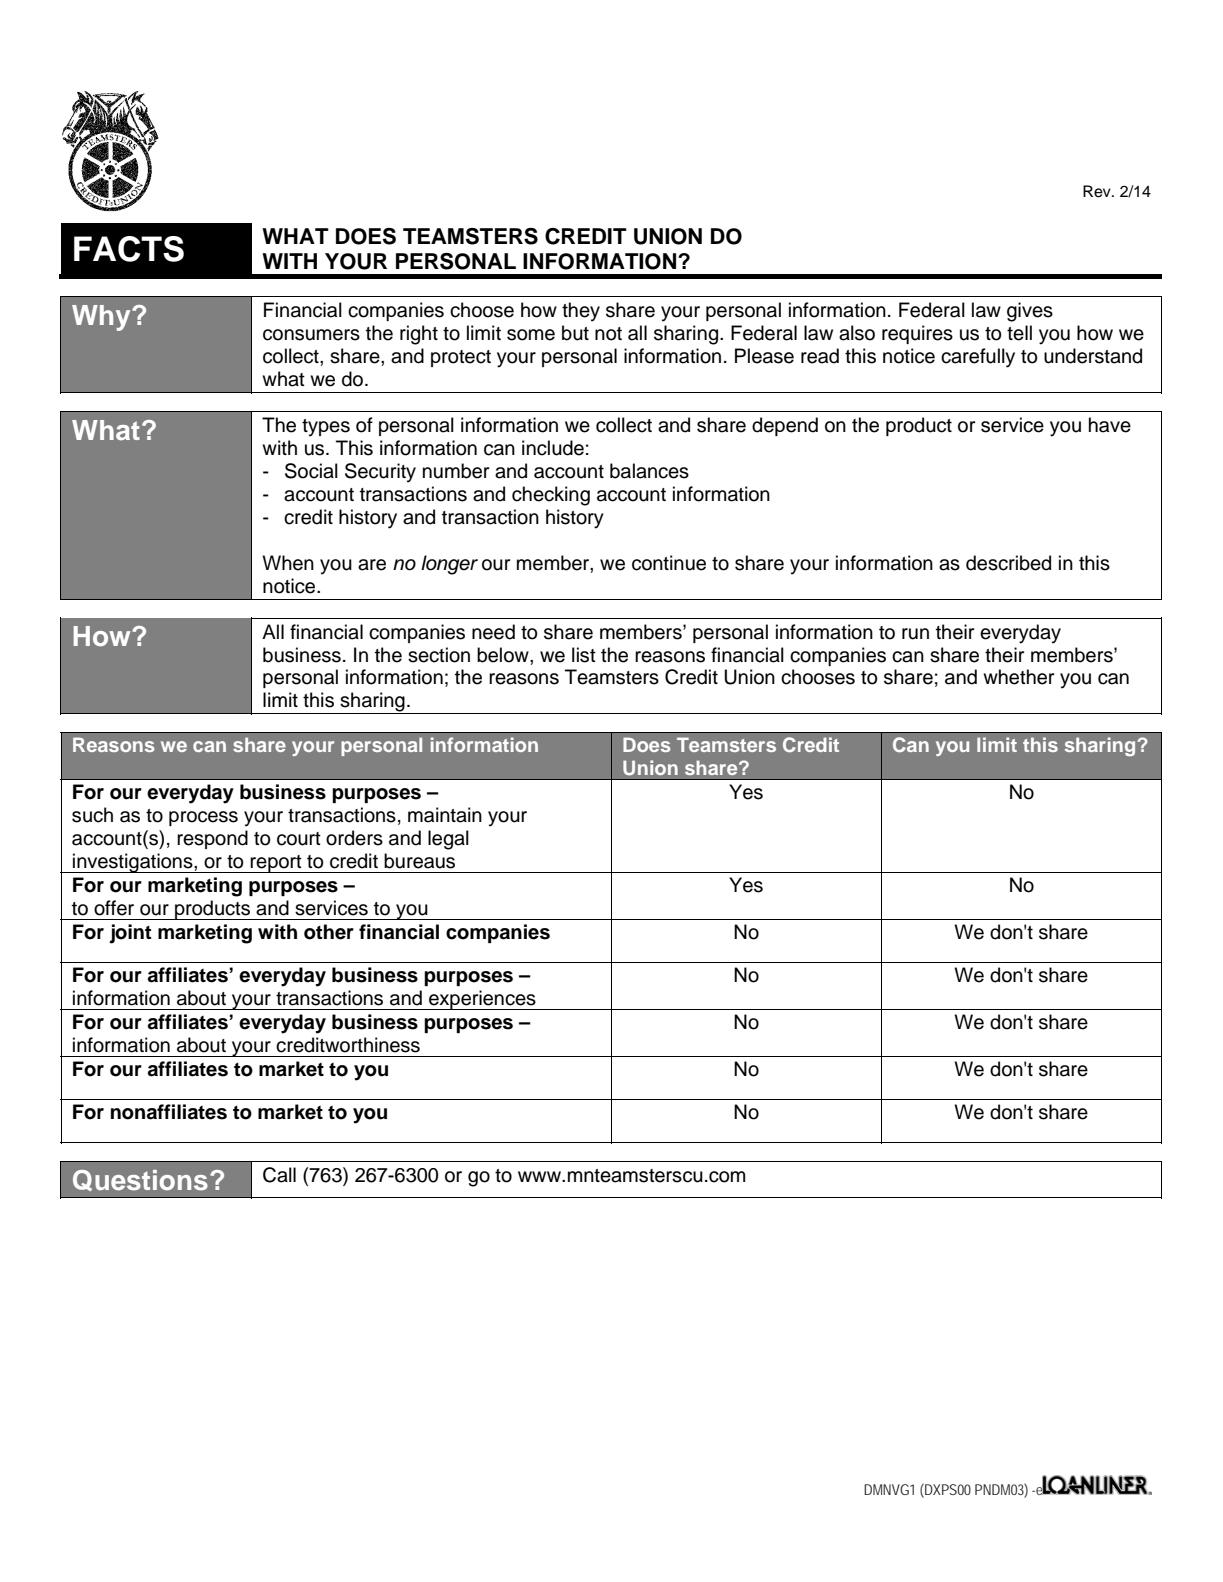 The height and width of the screenshot is (1582, 1223). I want to click on list, so click(584, 655).
